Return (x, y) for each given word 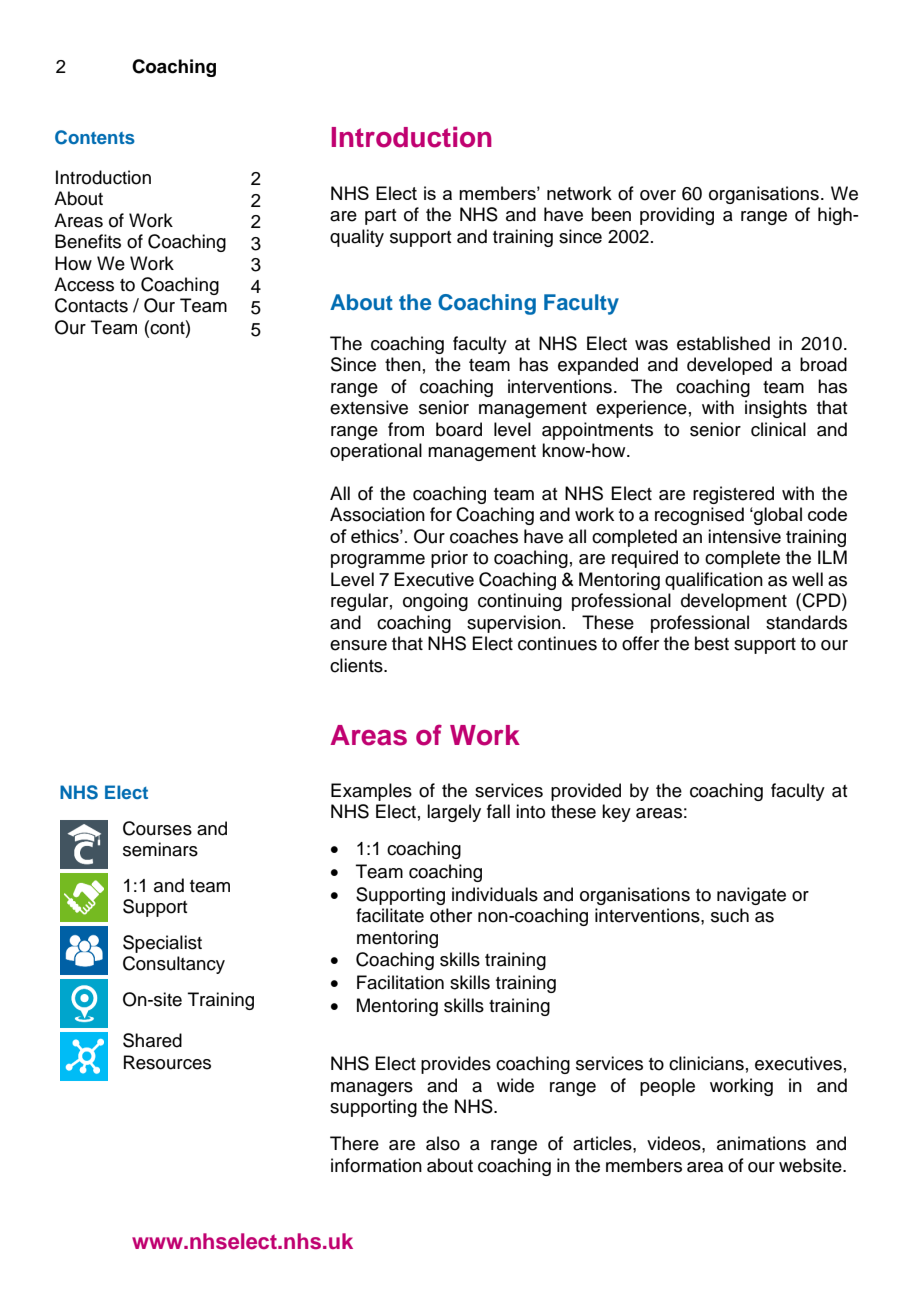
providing (677, 216)
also (443, 1143)
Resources (167, 1062)
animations (761, 1143)
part (381, 217)
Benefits (88, 241)
